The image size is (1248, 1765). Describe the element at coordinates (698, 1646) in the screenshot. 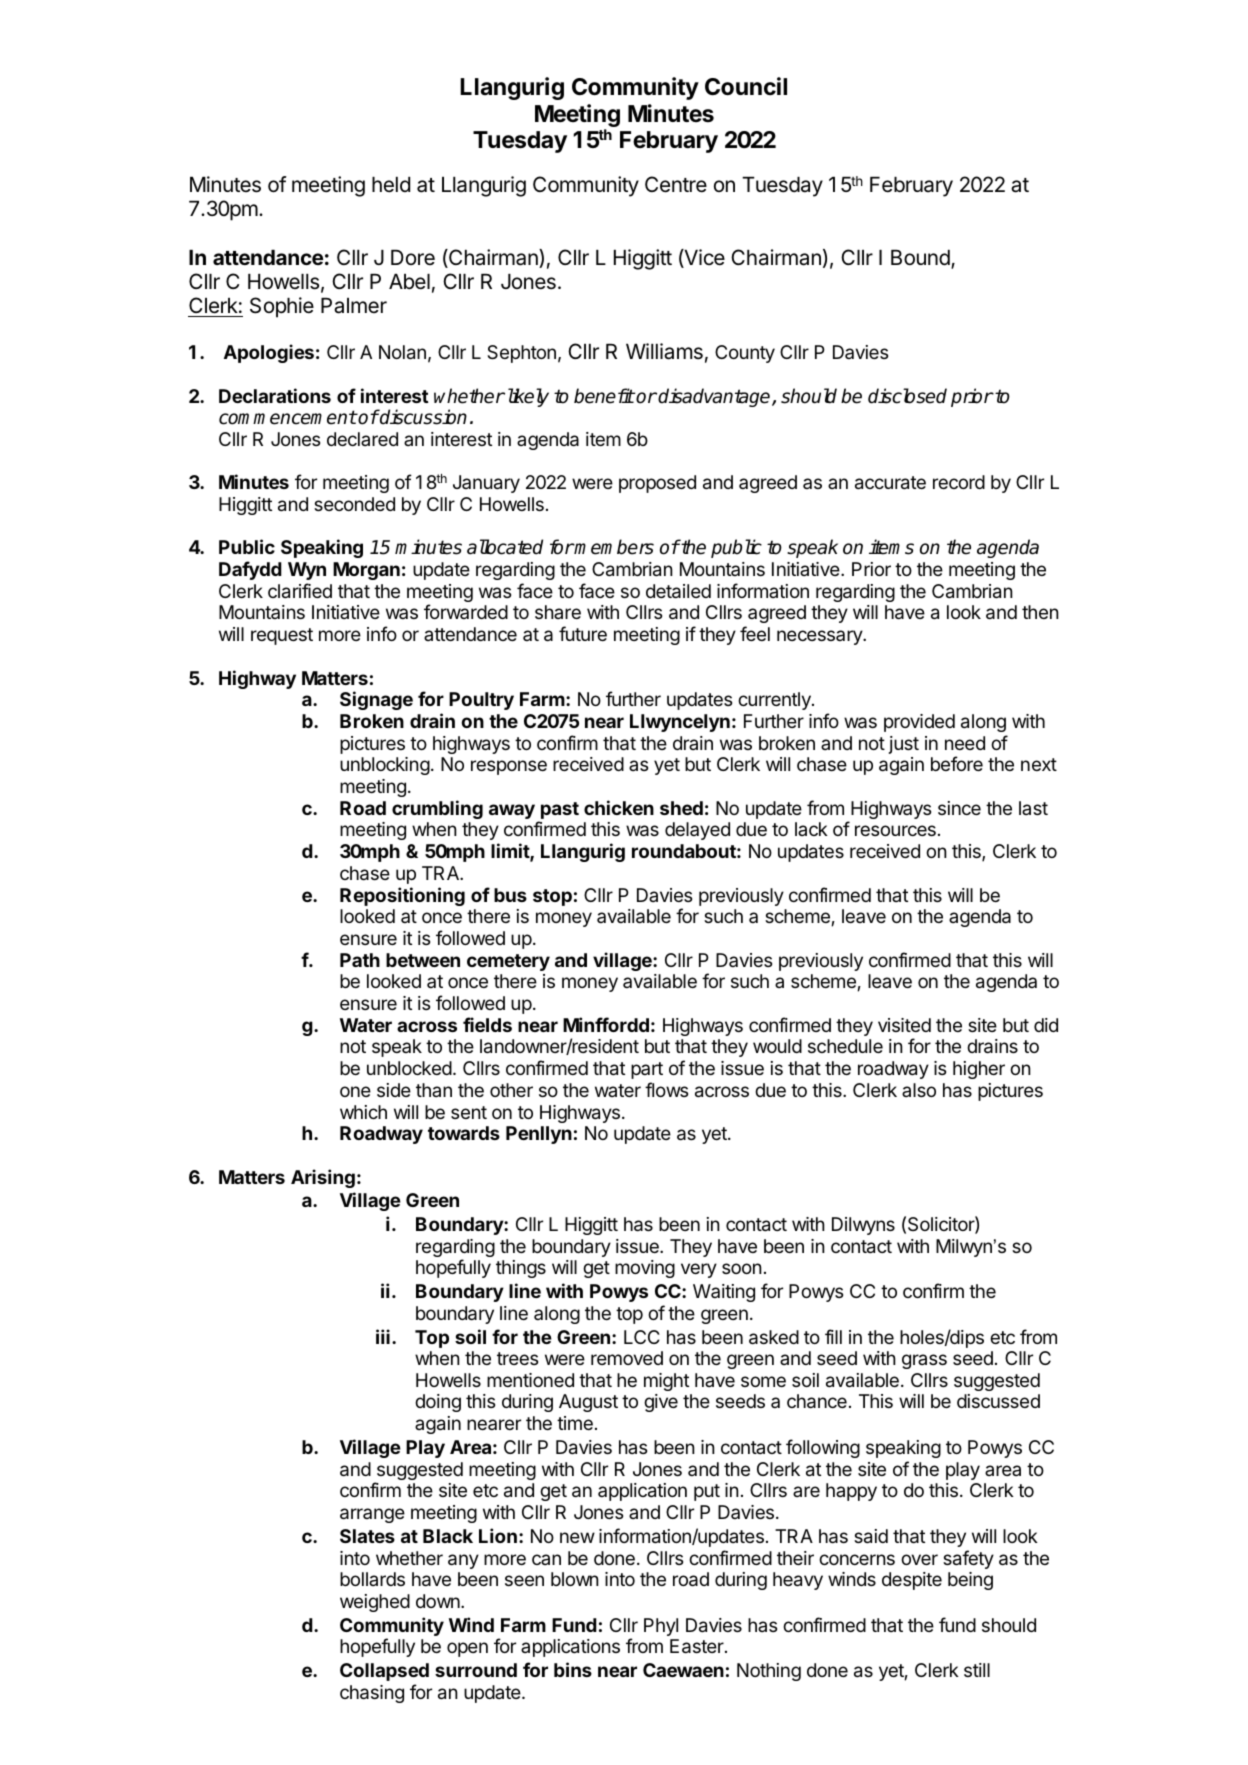

I see `Easter` at that location.
